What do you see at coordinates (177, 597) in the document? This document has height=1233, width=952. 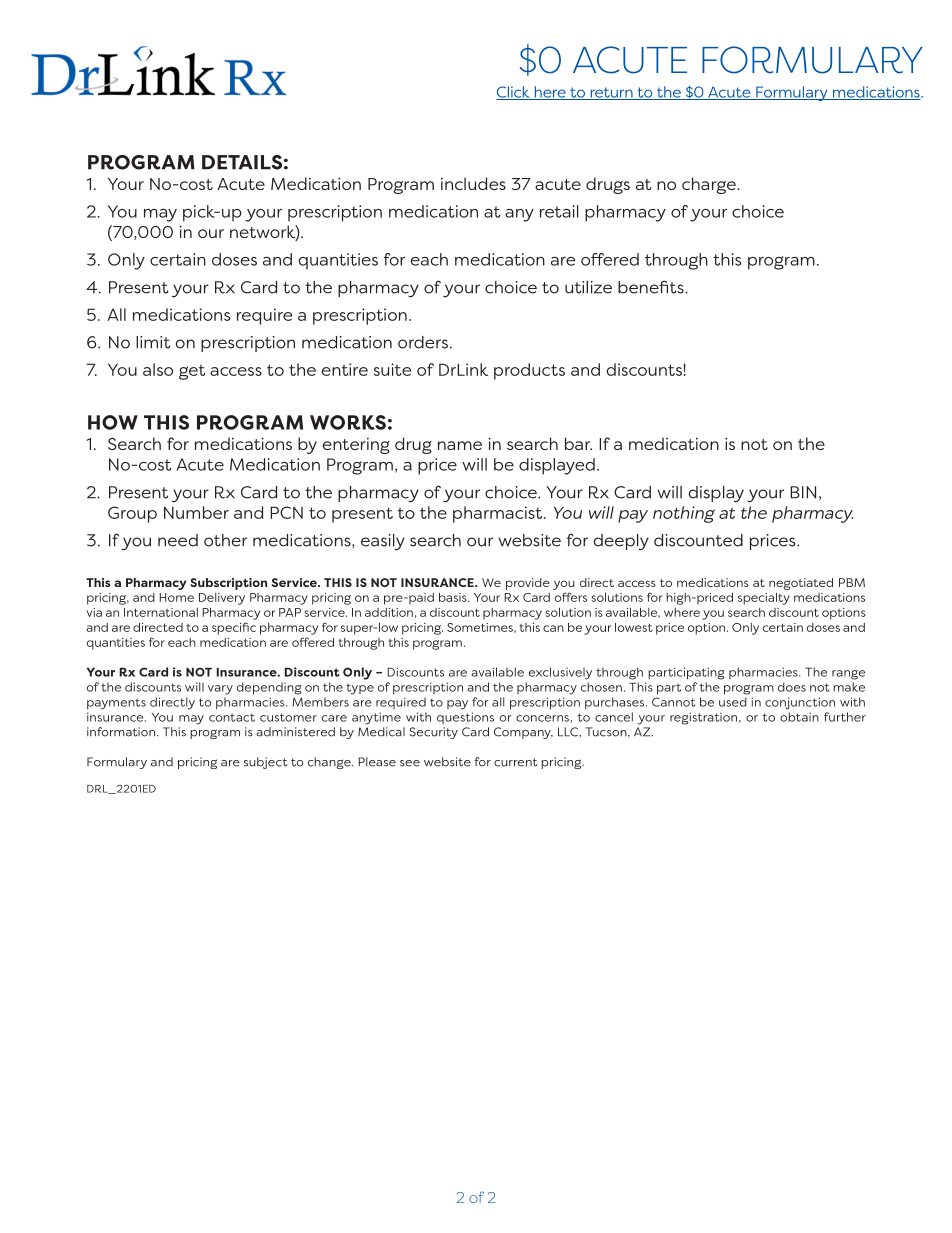 I see `Home` at bounding box center [177, 597].
